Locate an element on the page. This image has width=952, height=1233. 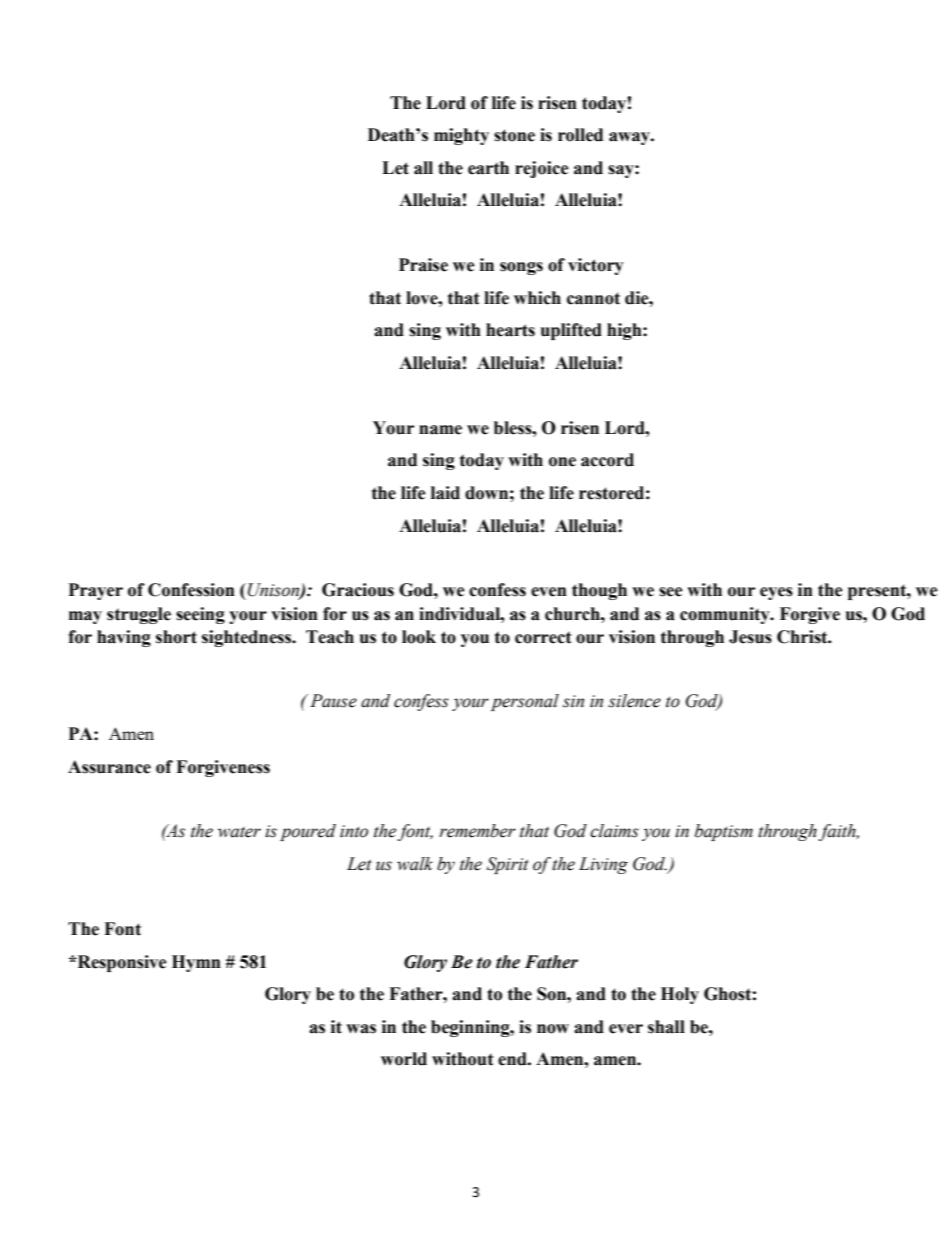
mighty is located at coordinates (461, 136).
